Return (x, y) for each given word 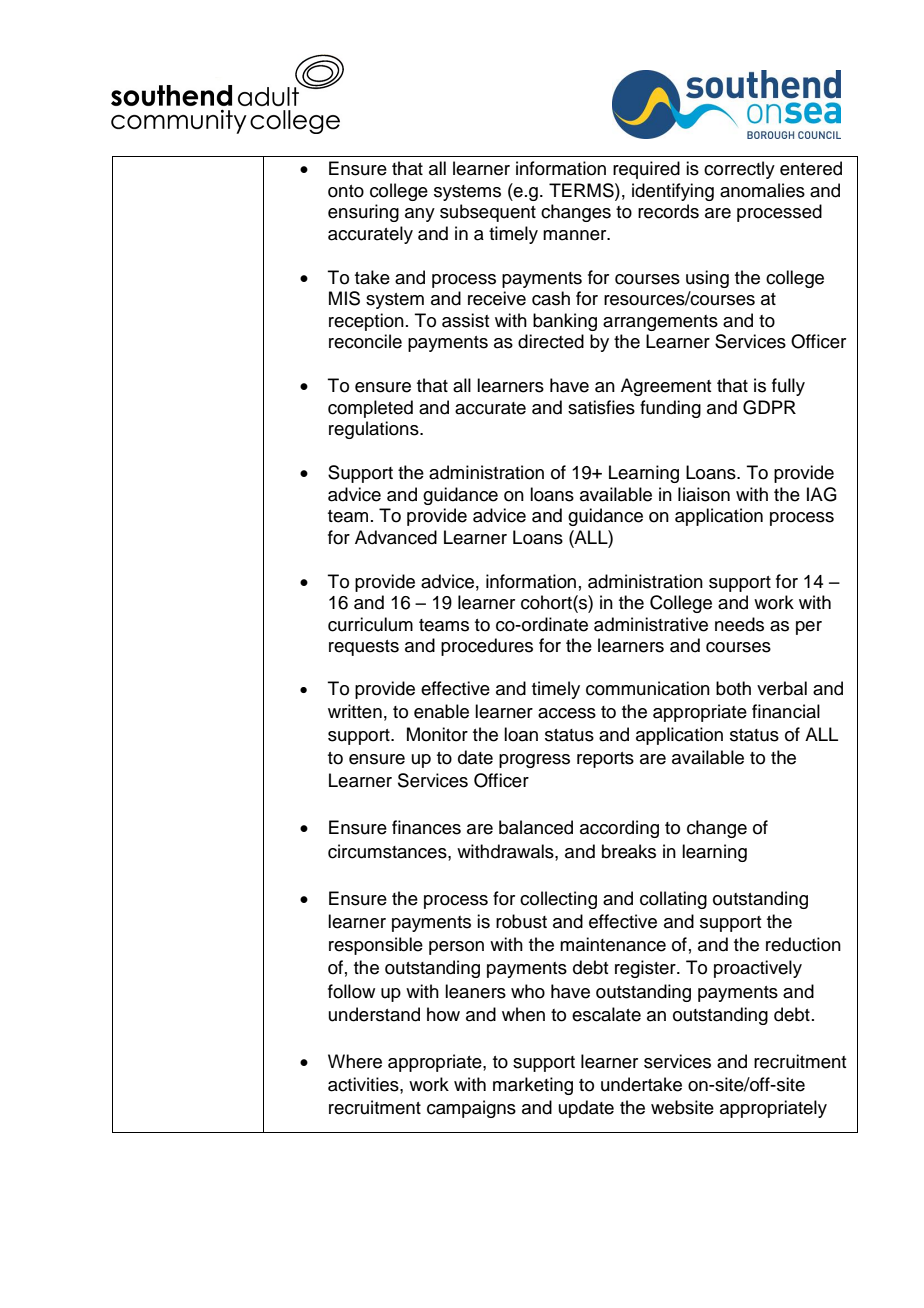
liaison (704, 494)
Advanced (396, 537)
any (420, 215)
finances (426, 827)
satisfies (601, 407)
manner (576, 235)
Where (355, 1061)
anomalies (762, 190)
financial (786, 711)
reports (605, 760)
